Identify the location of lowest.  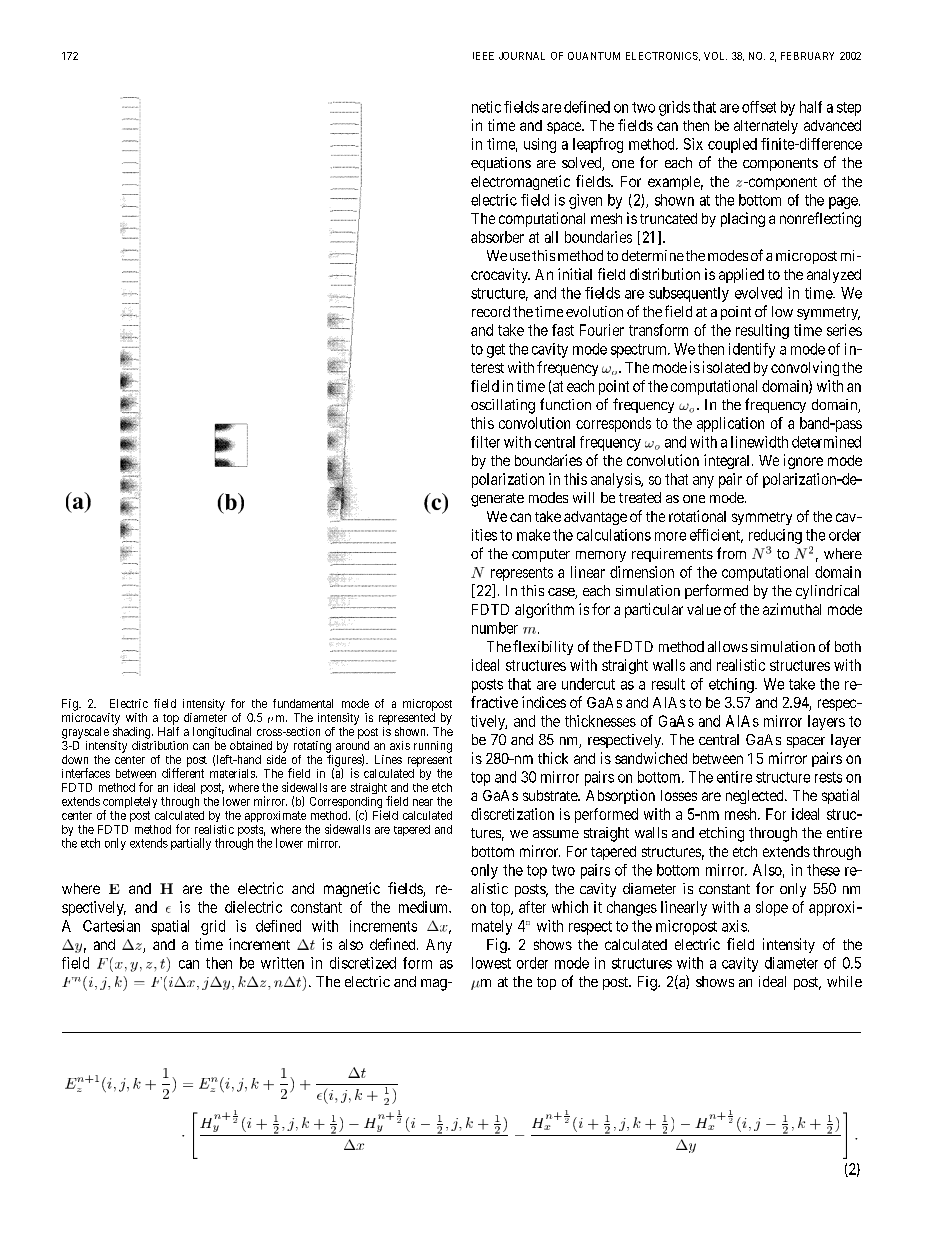
(491, 963).
